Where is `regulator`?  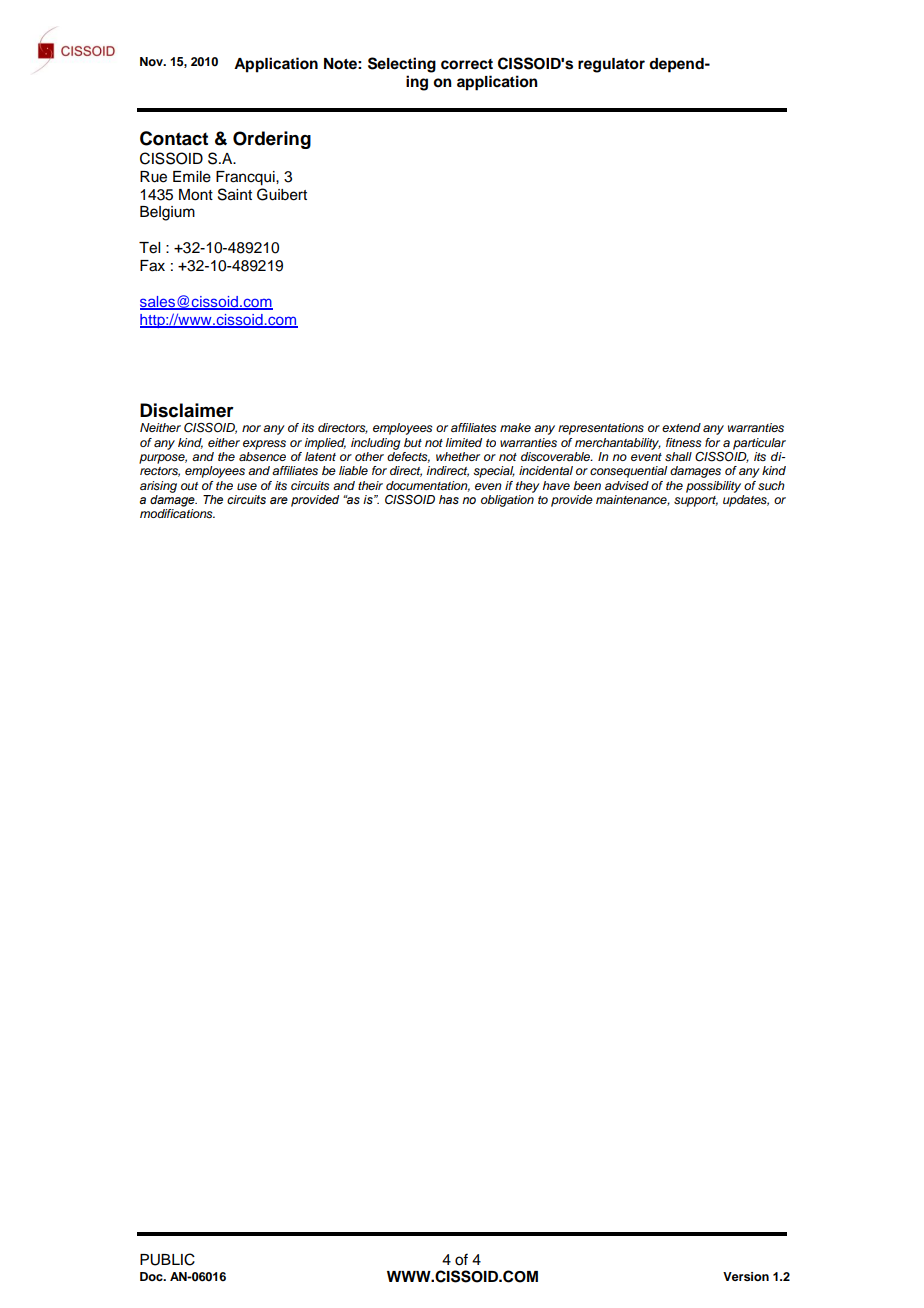 regulator is located at coordinates (611, 65).
